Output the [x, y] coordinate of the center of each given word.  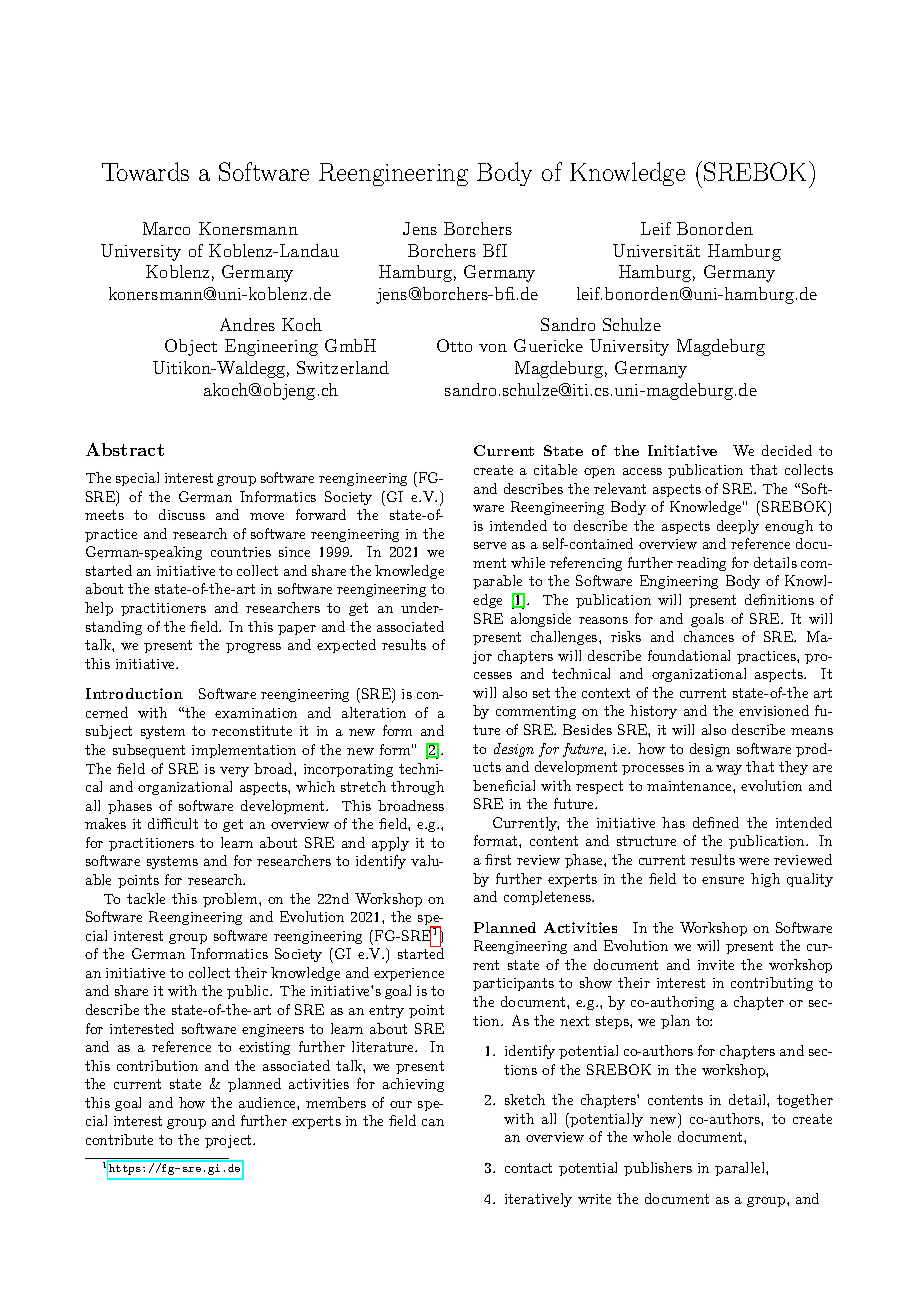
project [229, 1141]
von [493, 348]
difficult [173, 823]
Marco [166, 228]
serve [490, 545]
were [754, 861]
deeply [738, 527]
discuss [182, 514]
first [498, 859]
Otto [454, 345]
